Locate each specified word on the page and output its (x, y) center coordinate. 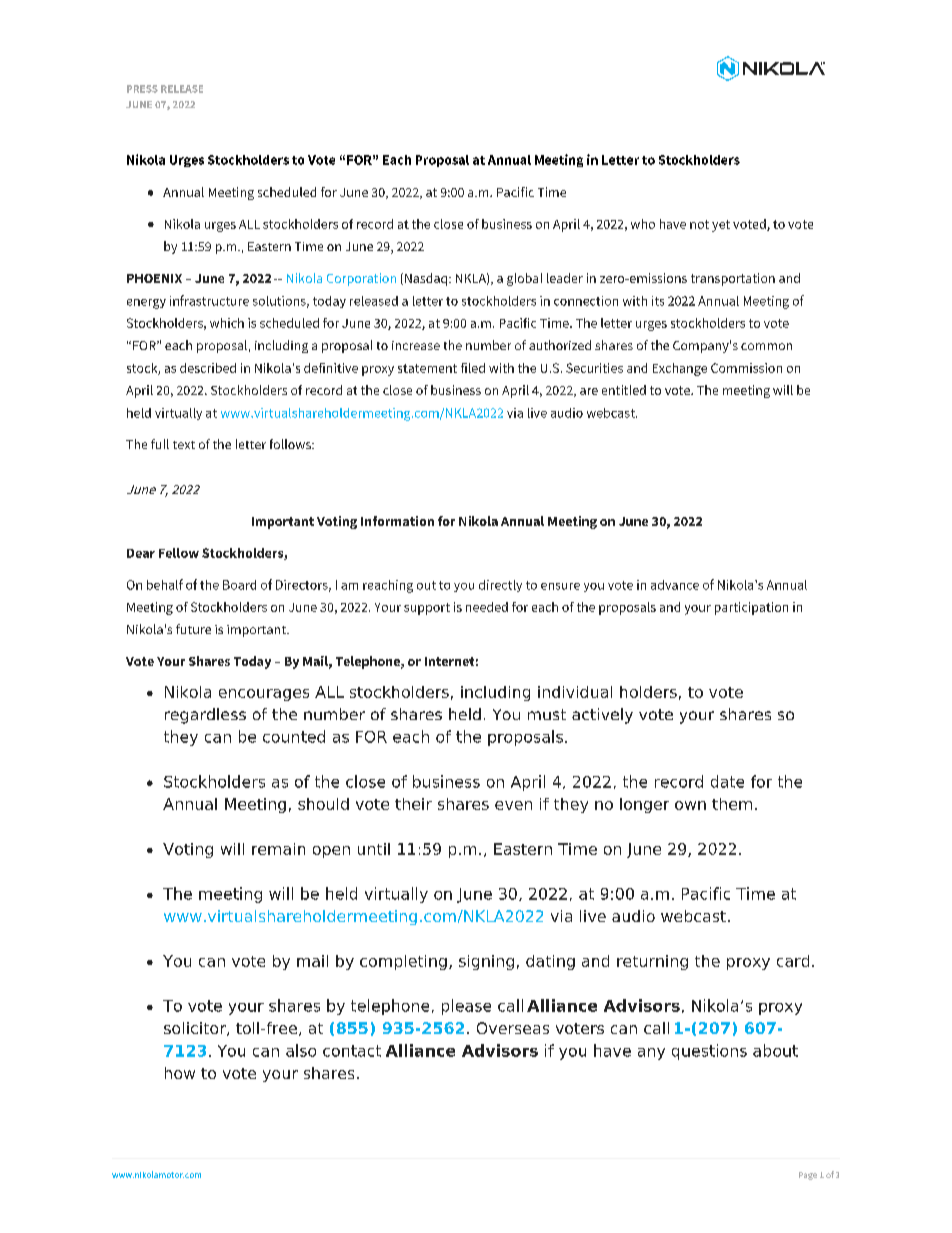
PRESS (142, 89)
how (180, 1073)
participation (751, 608)
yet (721, 226)
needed (487, 607)
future (193, 629)
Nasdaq (426, 279)
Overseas (513, 1028)
